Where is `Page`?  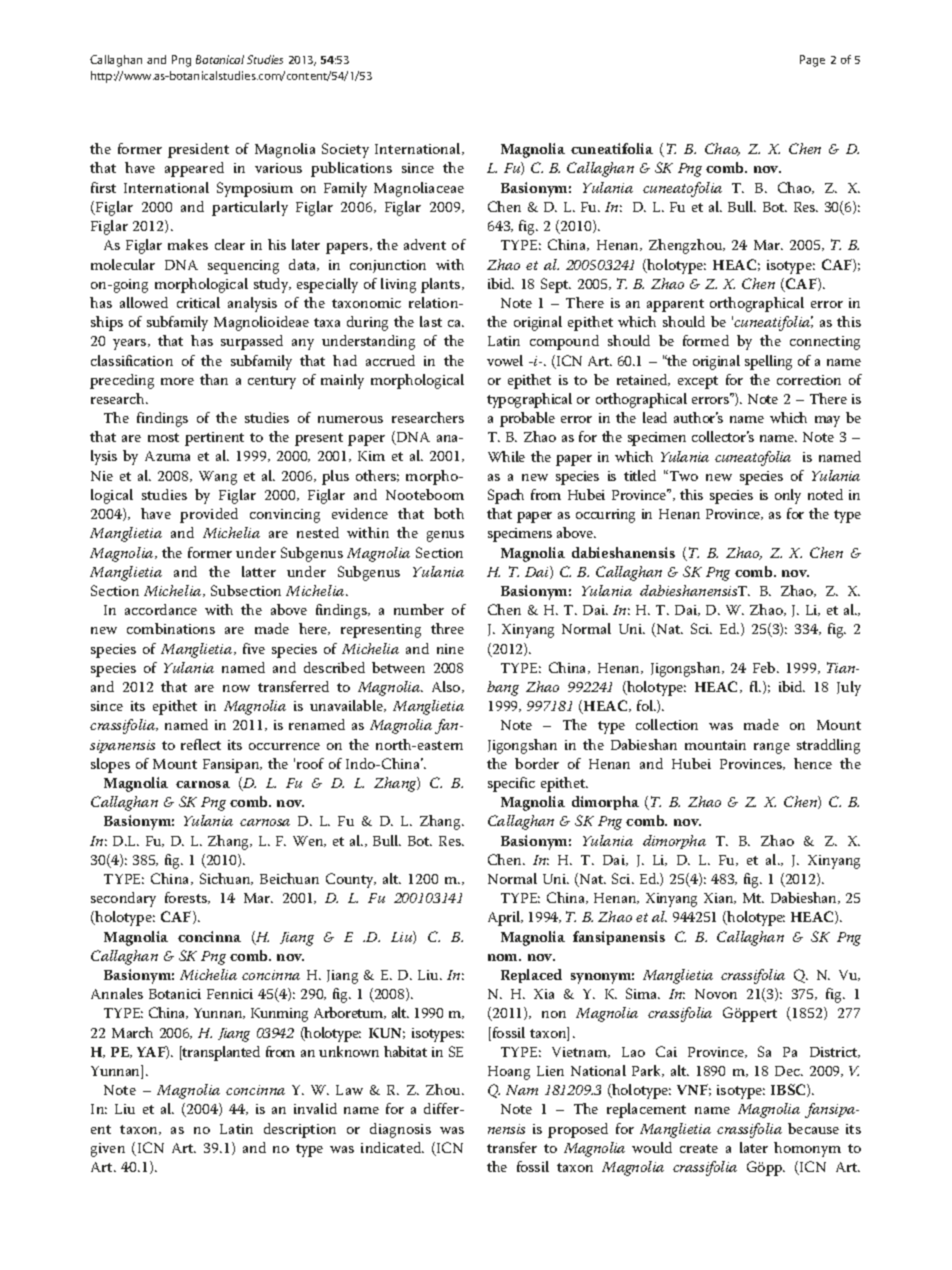
Page is located at coordinates (812, 61).
